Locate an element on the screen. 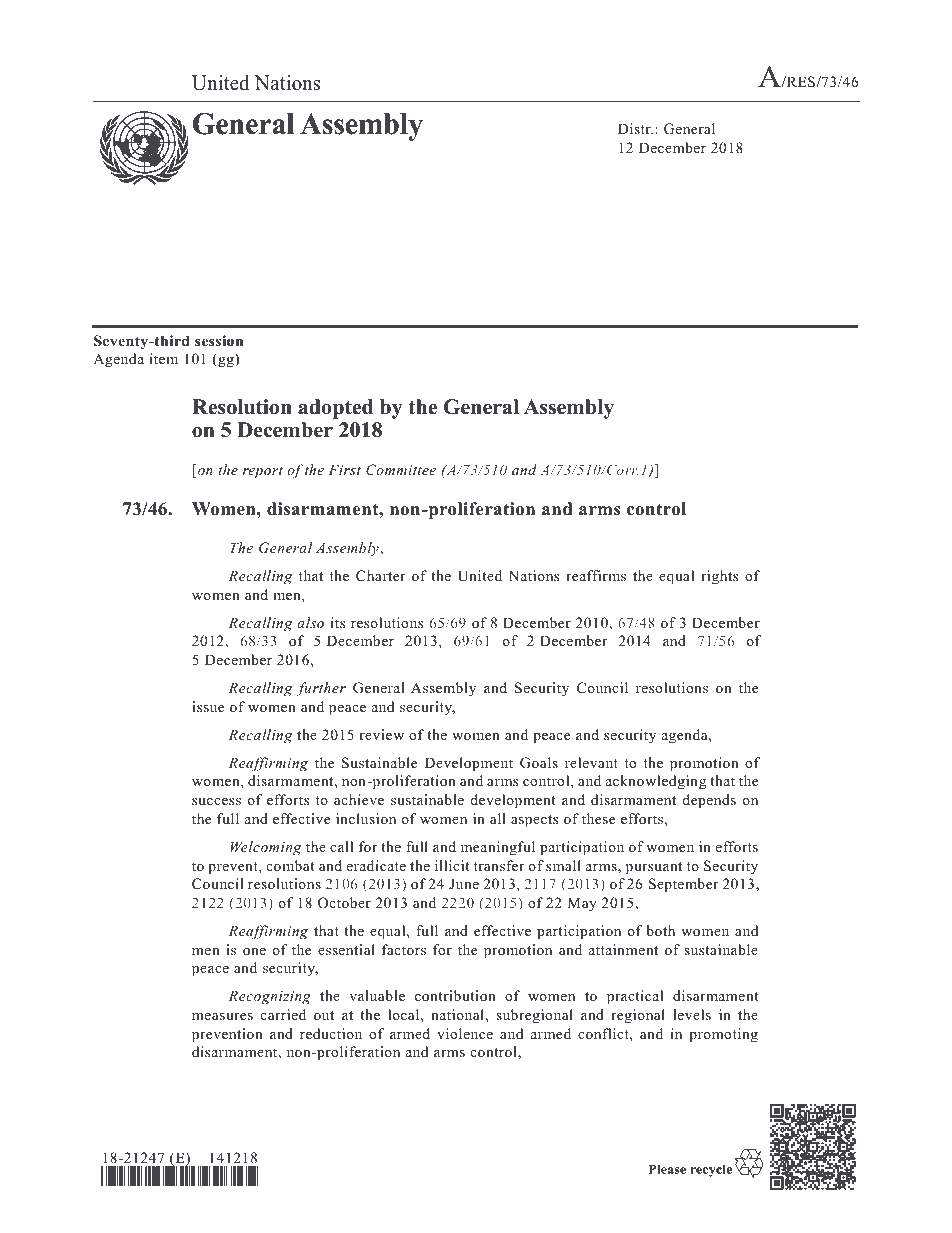 Image resolution: width=952 pixels, height=1233 pixels. Committee is located at coordinates (401, 470).
